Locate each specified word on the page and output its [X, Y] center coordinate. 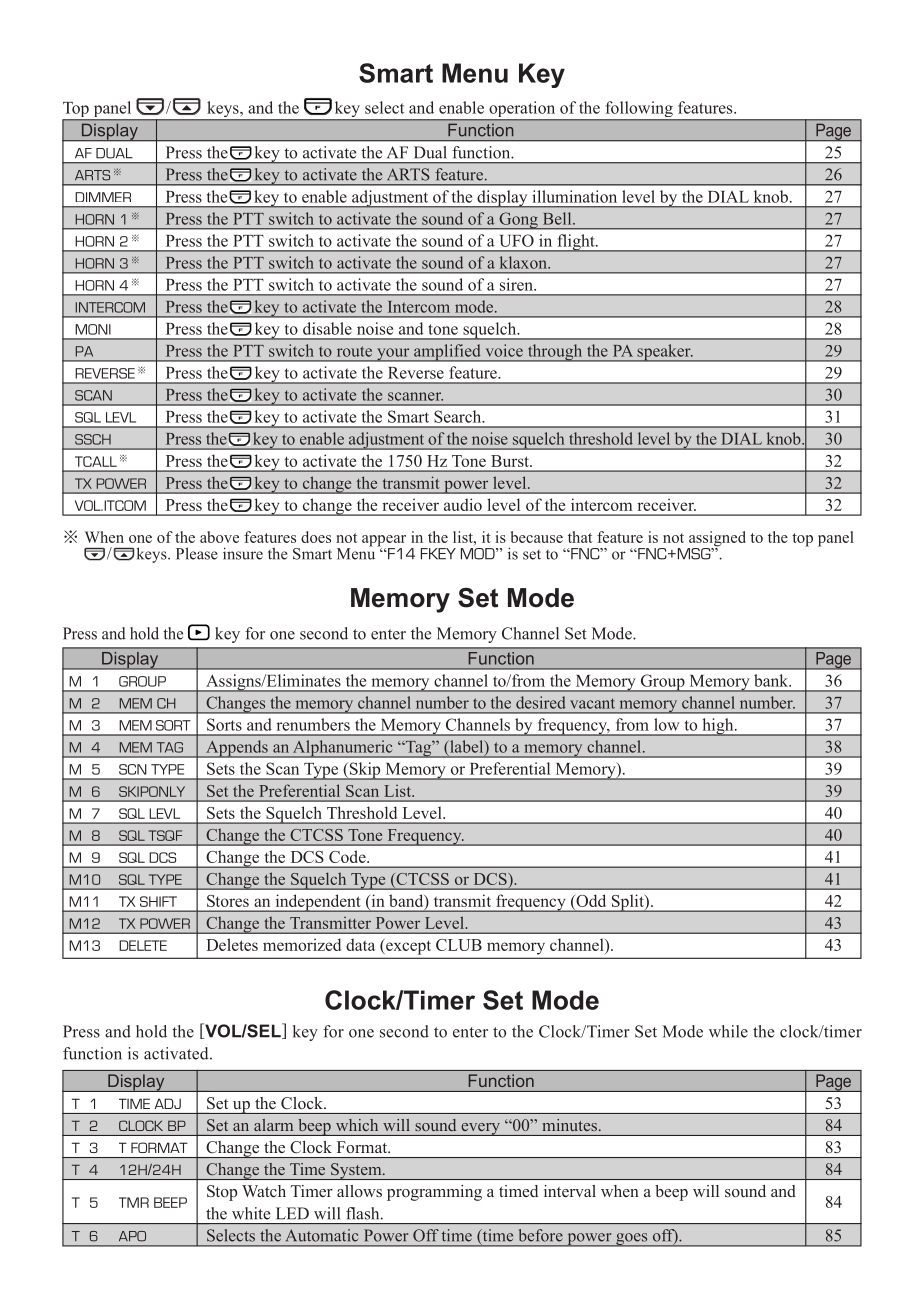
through [555, 353]
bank [772, 680]
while [728, 1031]
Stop [222, 1193]
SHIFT [158, 901]
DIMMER [103, 197]
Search [459, 416]
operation [522, 110]
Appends [237, 749]
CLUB [459, 945]
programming [434, 1193]
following [639, 110]
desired [541, 702]
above [219, 537]
